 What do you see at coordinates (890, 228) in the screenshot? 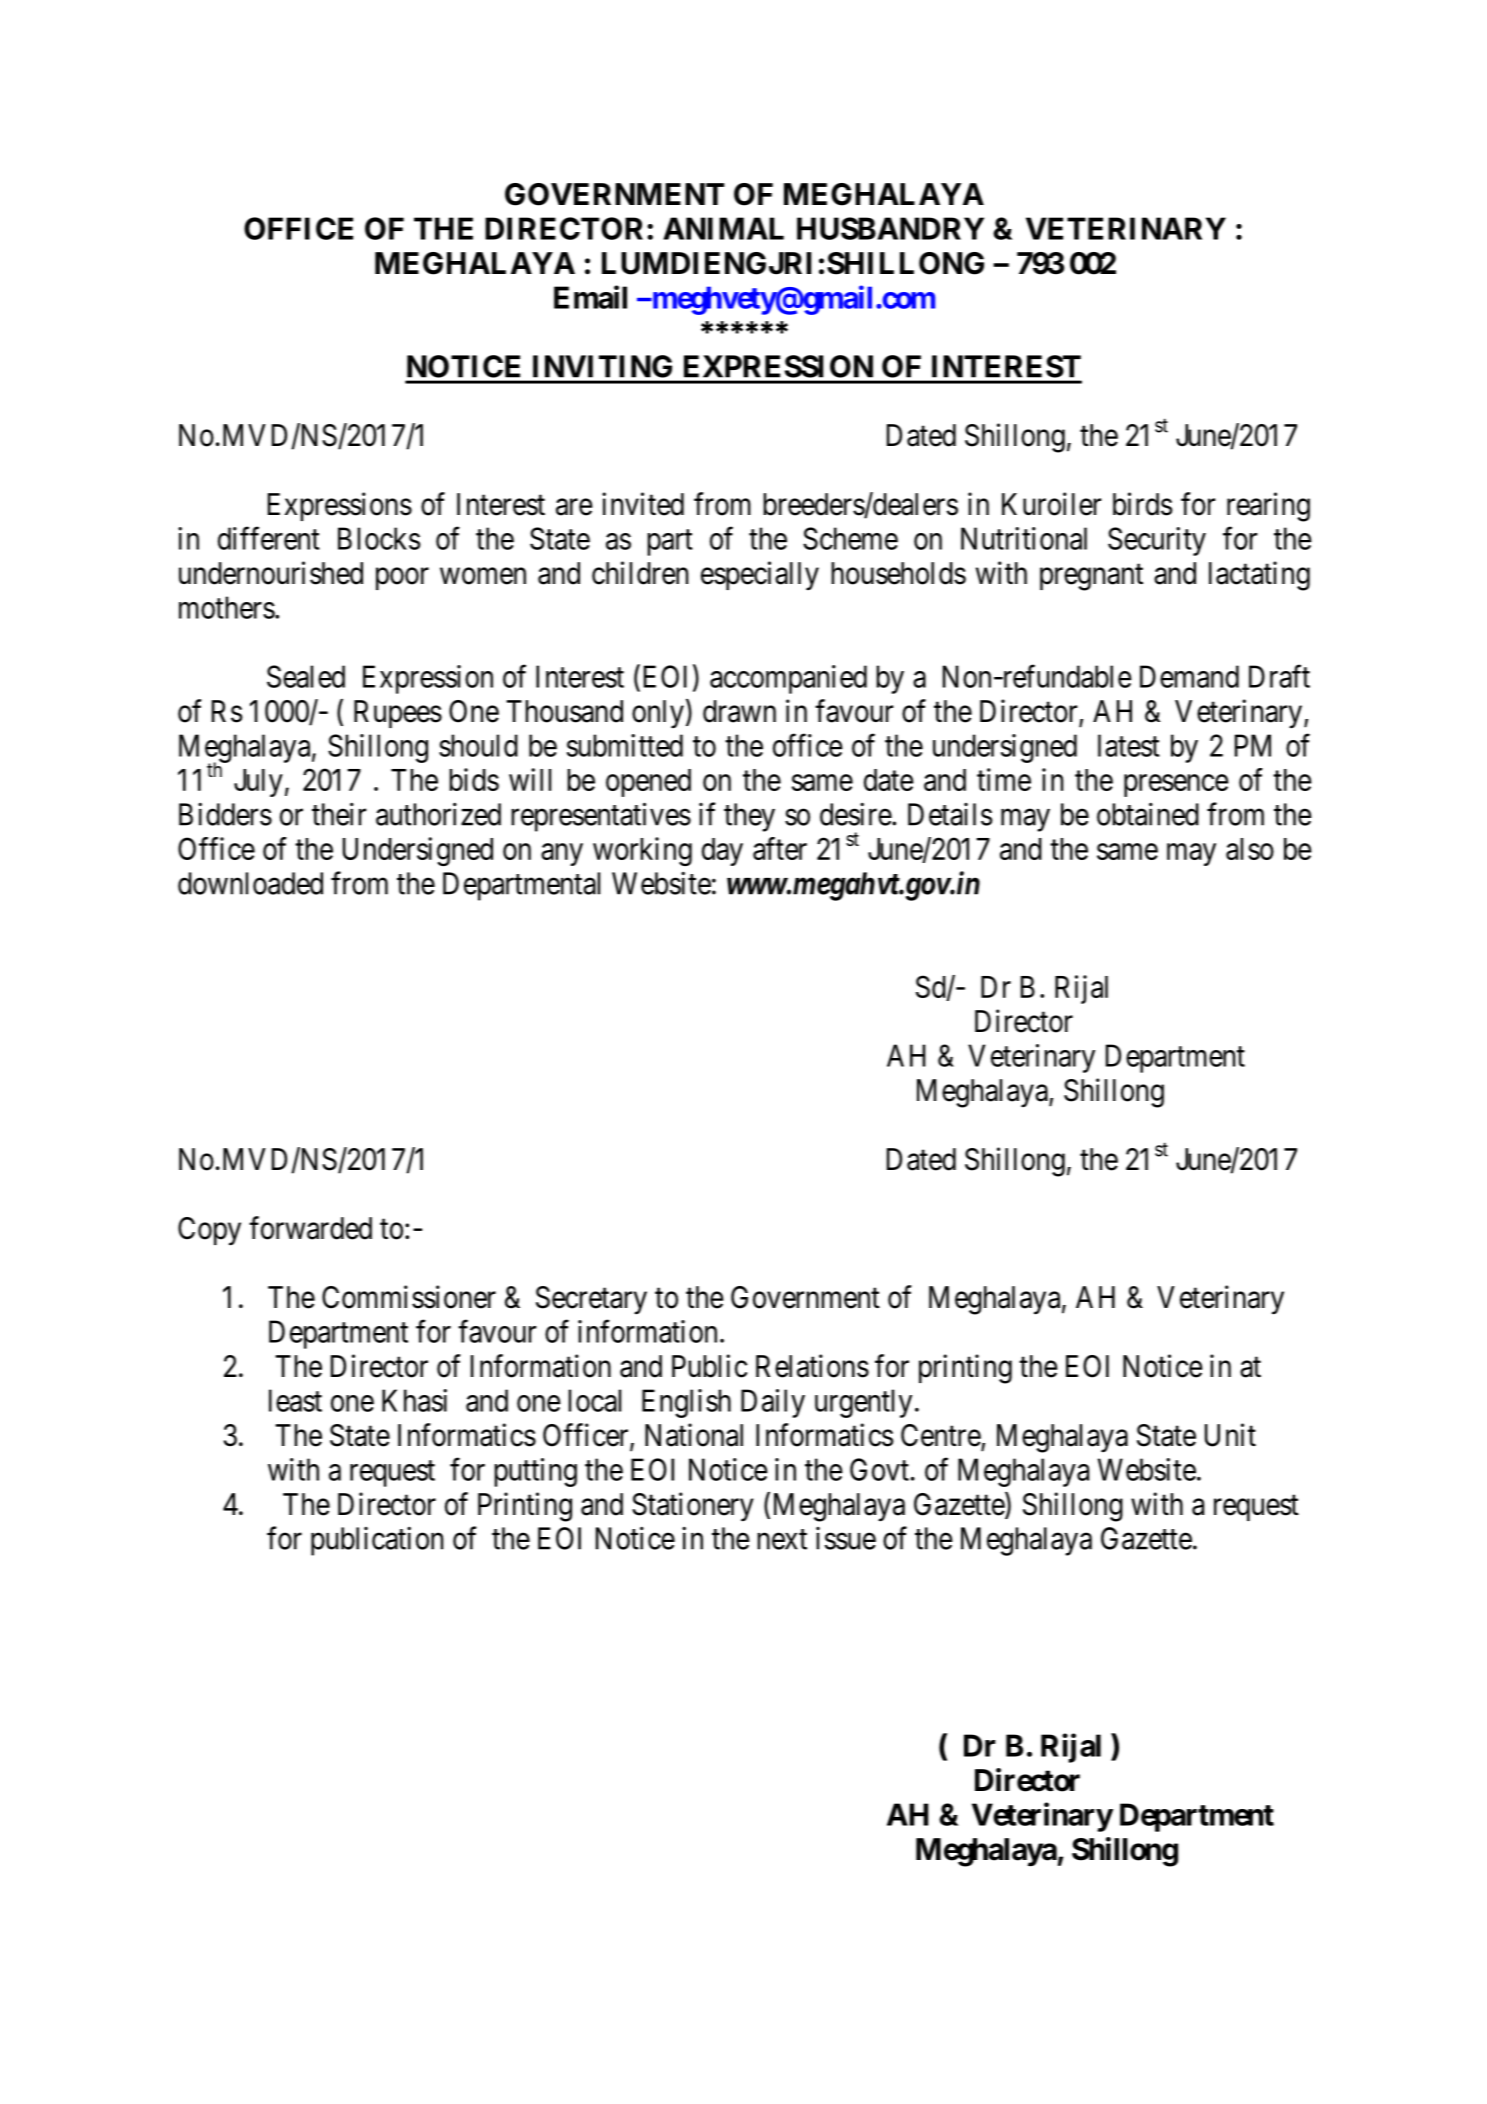
I see `HUSBANDRY` at bounding box center [890, 228].
